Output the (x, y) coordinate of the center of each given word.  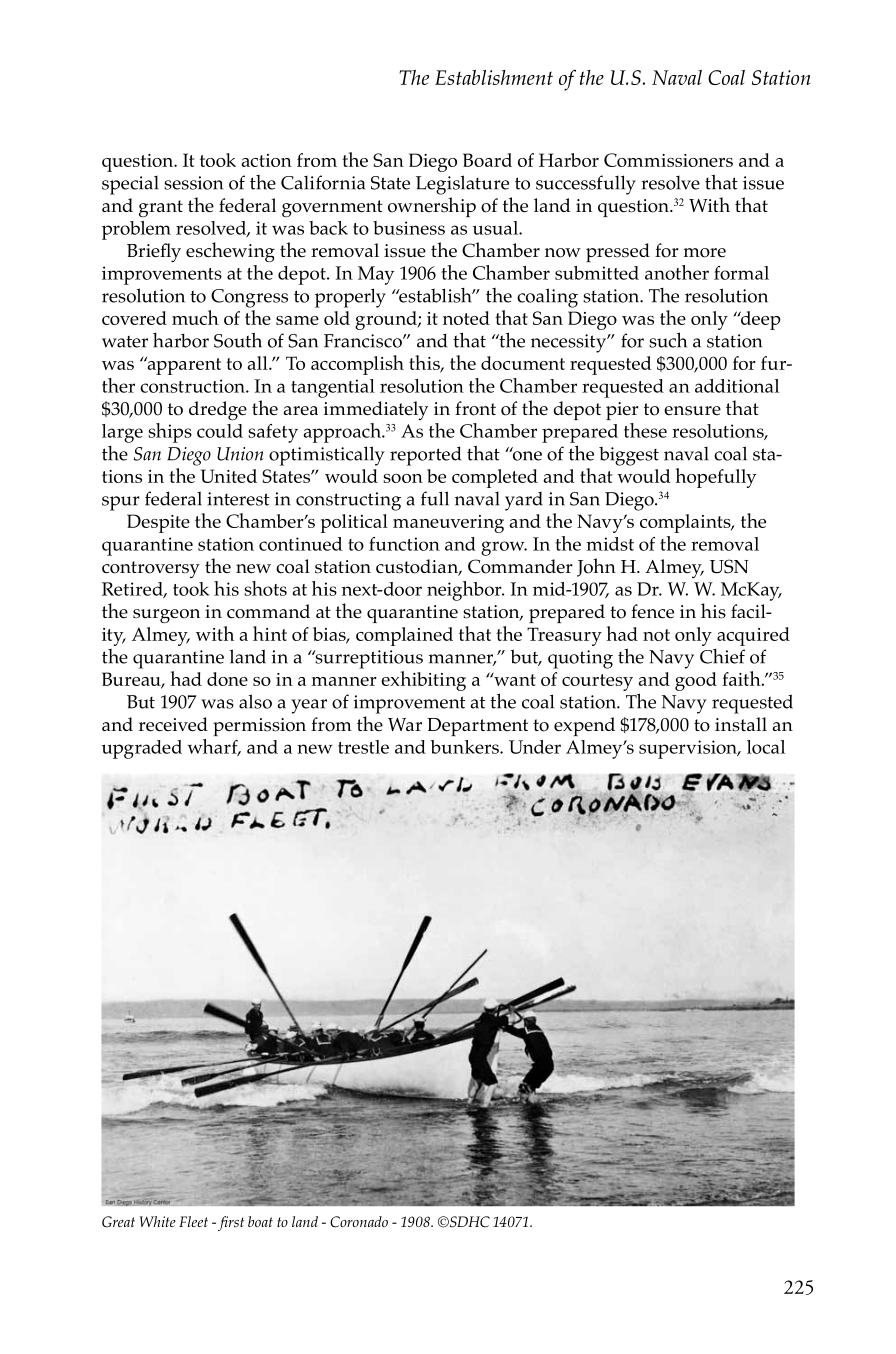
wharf (213, 747)
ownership (432, 207)
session (193, 183)
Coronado (359, 1222)
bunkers (465, 747)
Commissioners (668, 160)
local (766, 747)
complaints (686, 523)
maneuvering (448, 524)
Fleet (193, 1221)
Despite (158, 523)
